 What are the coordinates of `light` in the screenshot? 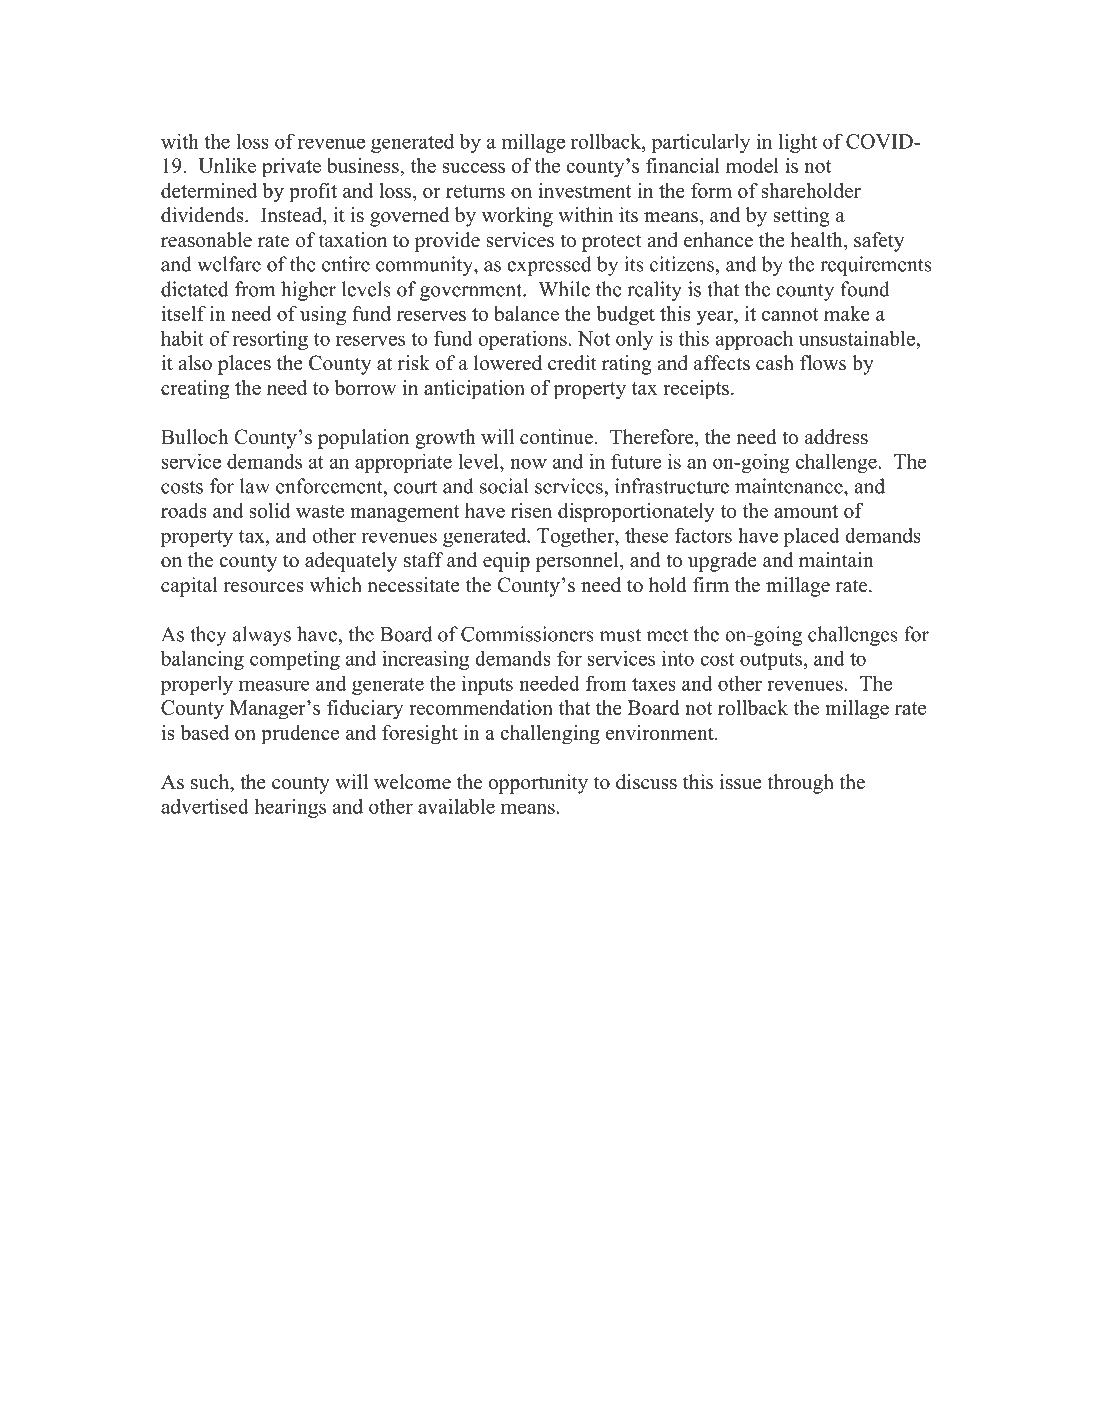 It's located at (798, 143).
